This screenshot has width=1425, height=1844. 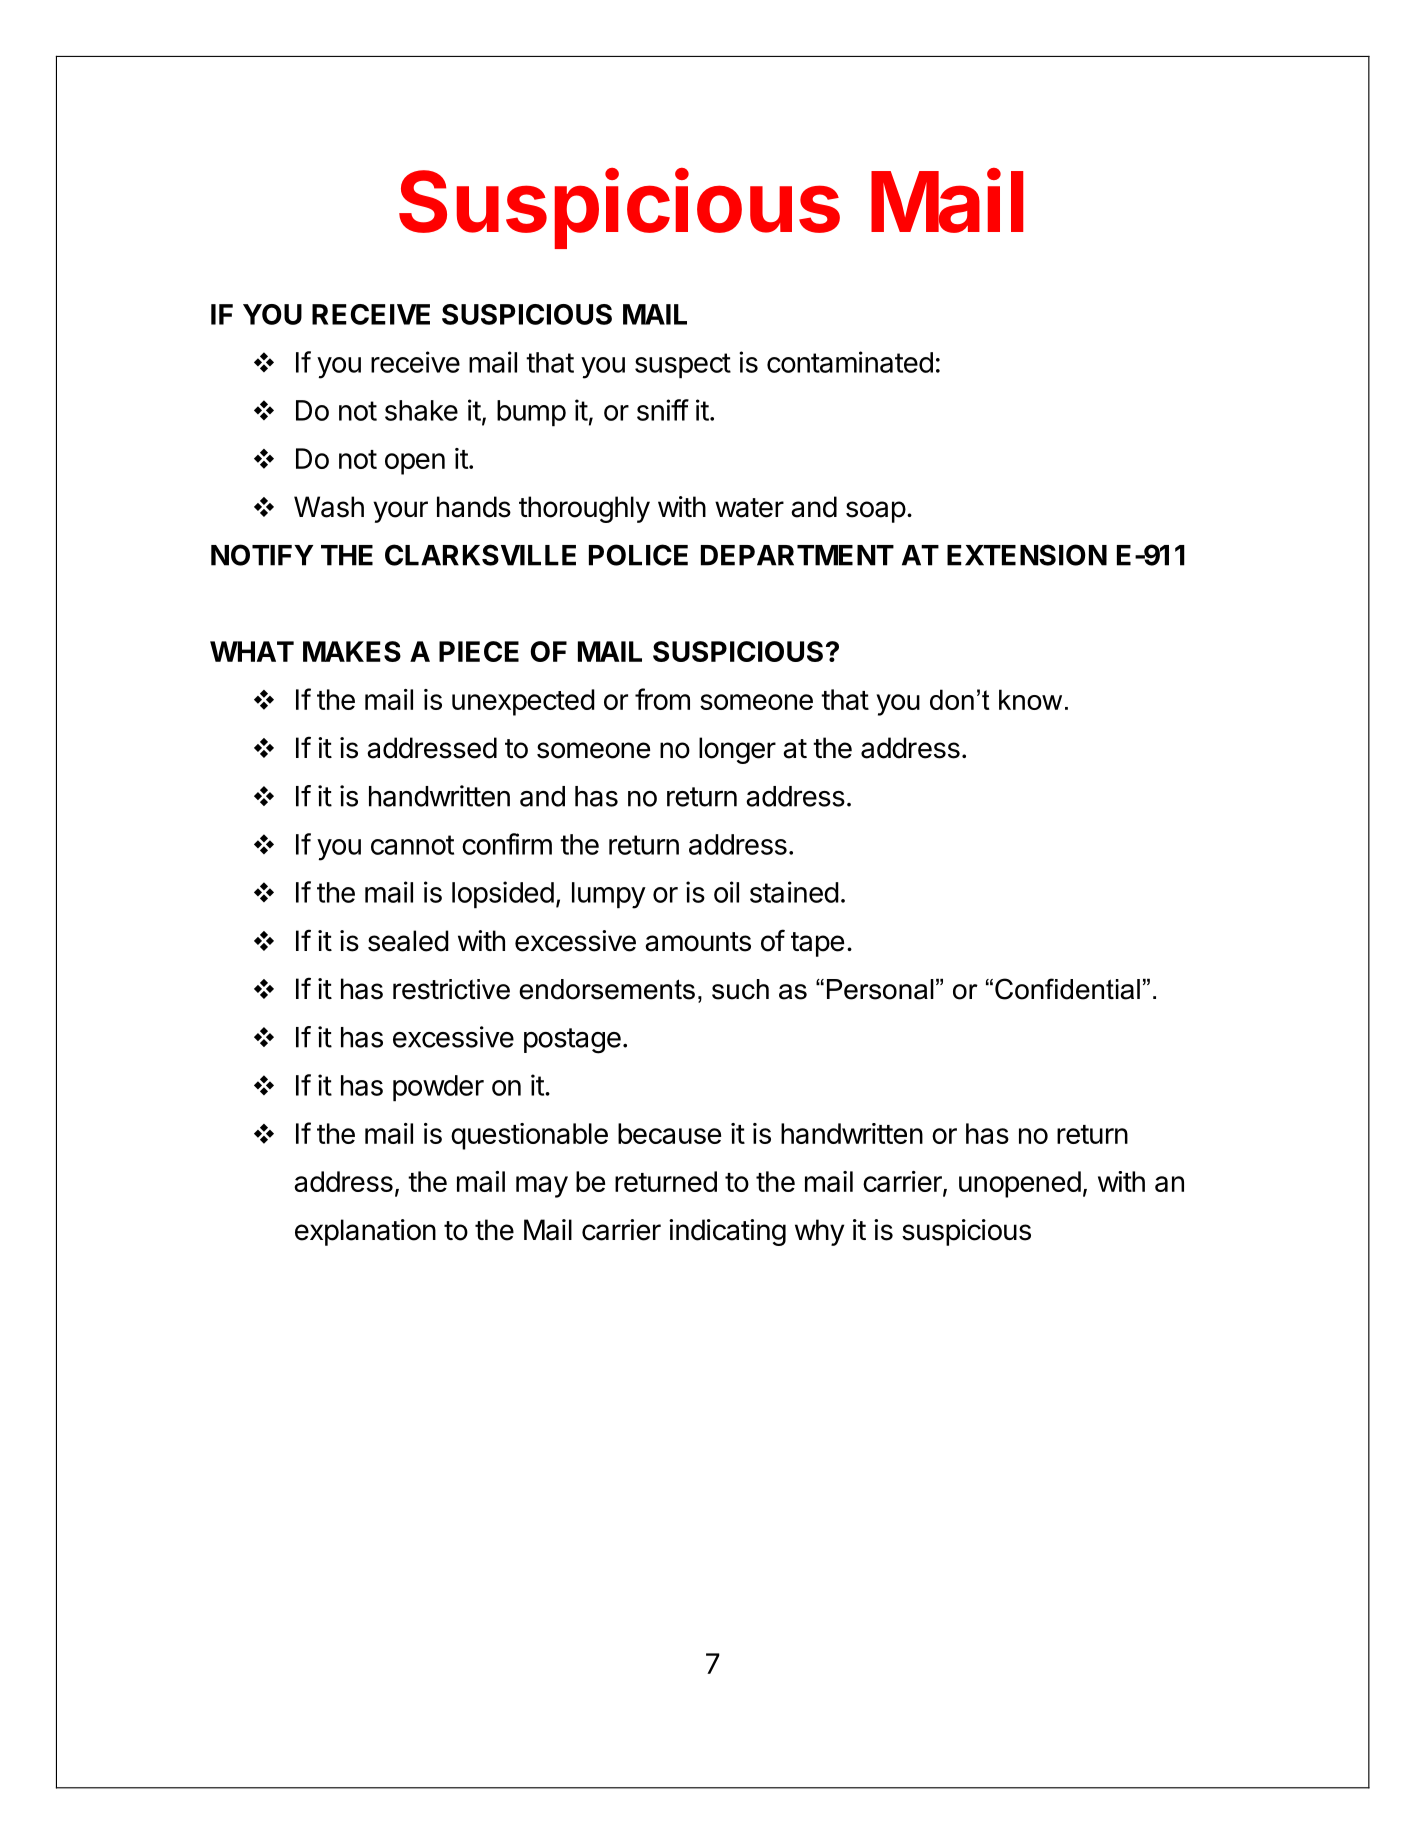 I want to click on Personal, so click(x=880, y=989).
